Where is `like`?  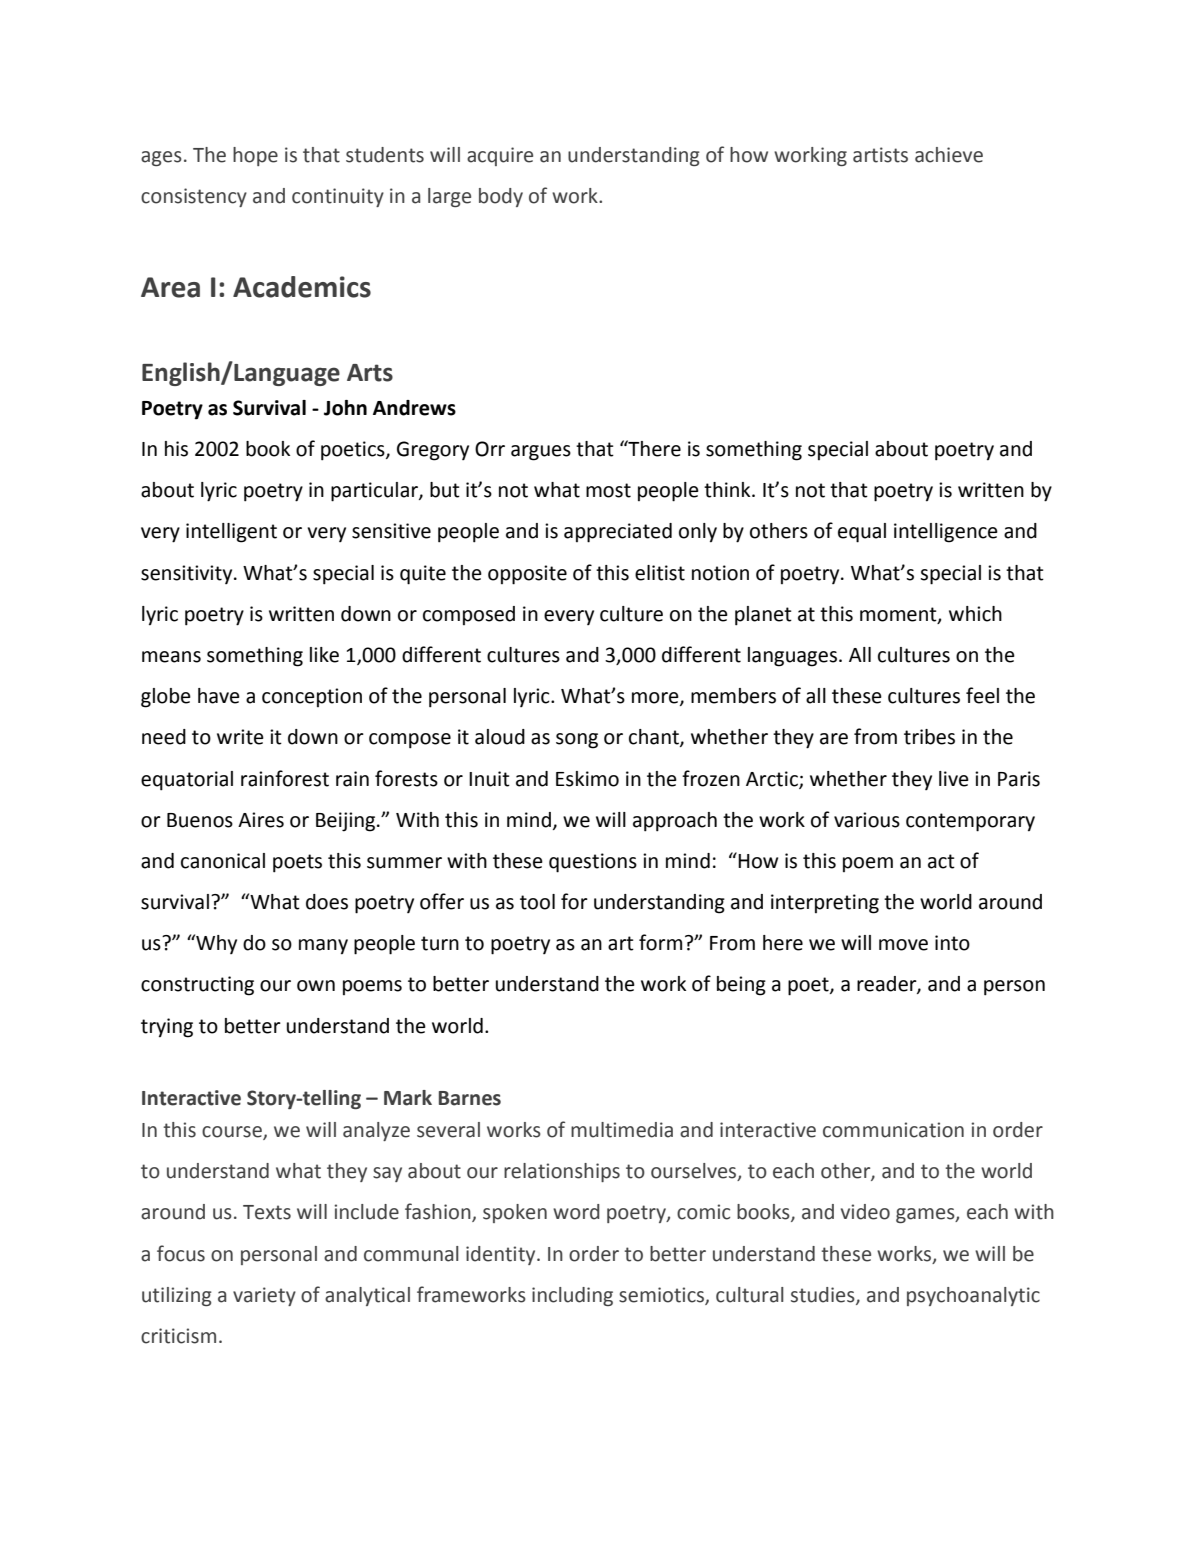 like is located at coordinates (324, 655).
